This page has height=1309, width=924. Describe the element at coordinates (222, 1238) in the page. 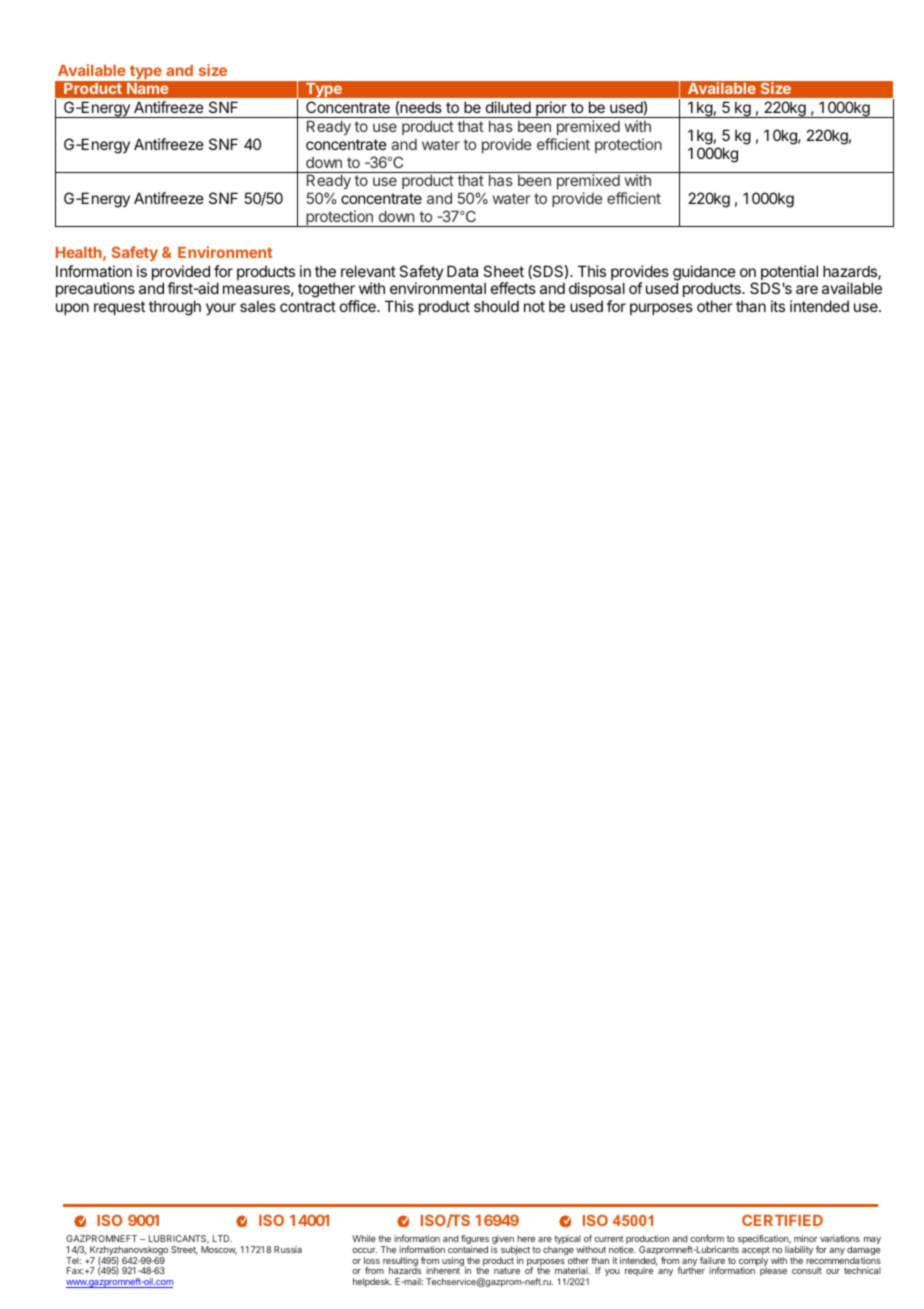

I see `LTD` at that location.
